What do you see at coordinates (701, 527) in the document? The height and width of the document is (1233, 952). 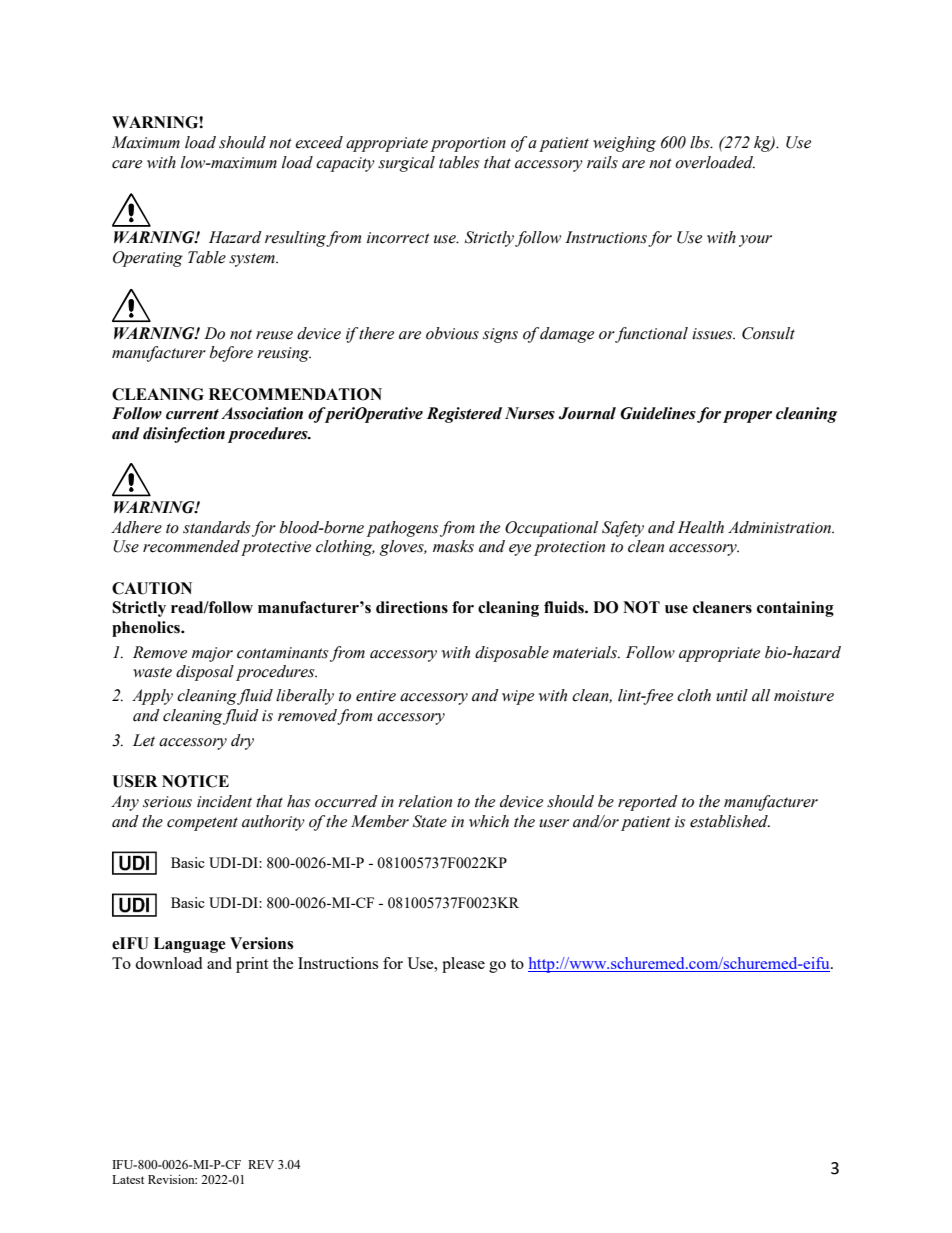 I see `Health` at bounding box center [701, 527].
